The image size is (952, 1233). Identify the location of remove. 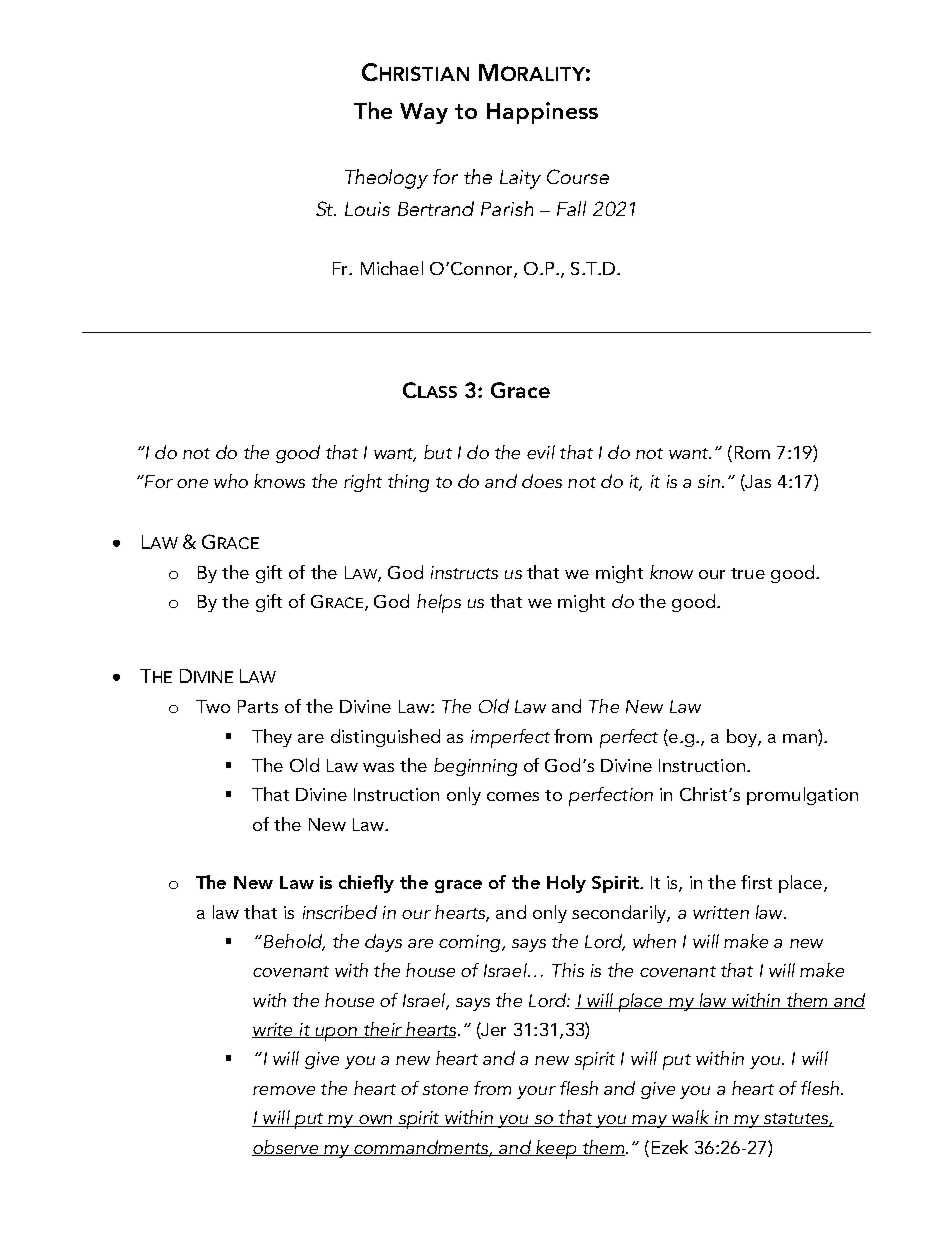
(284, 1090).
